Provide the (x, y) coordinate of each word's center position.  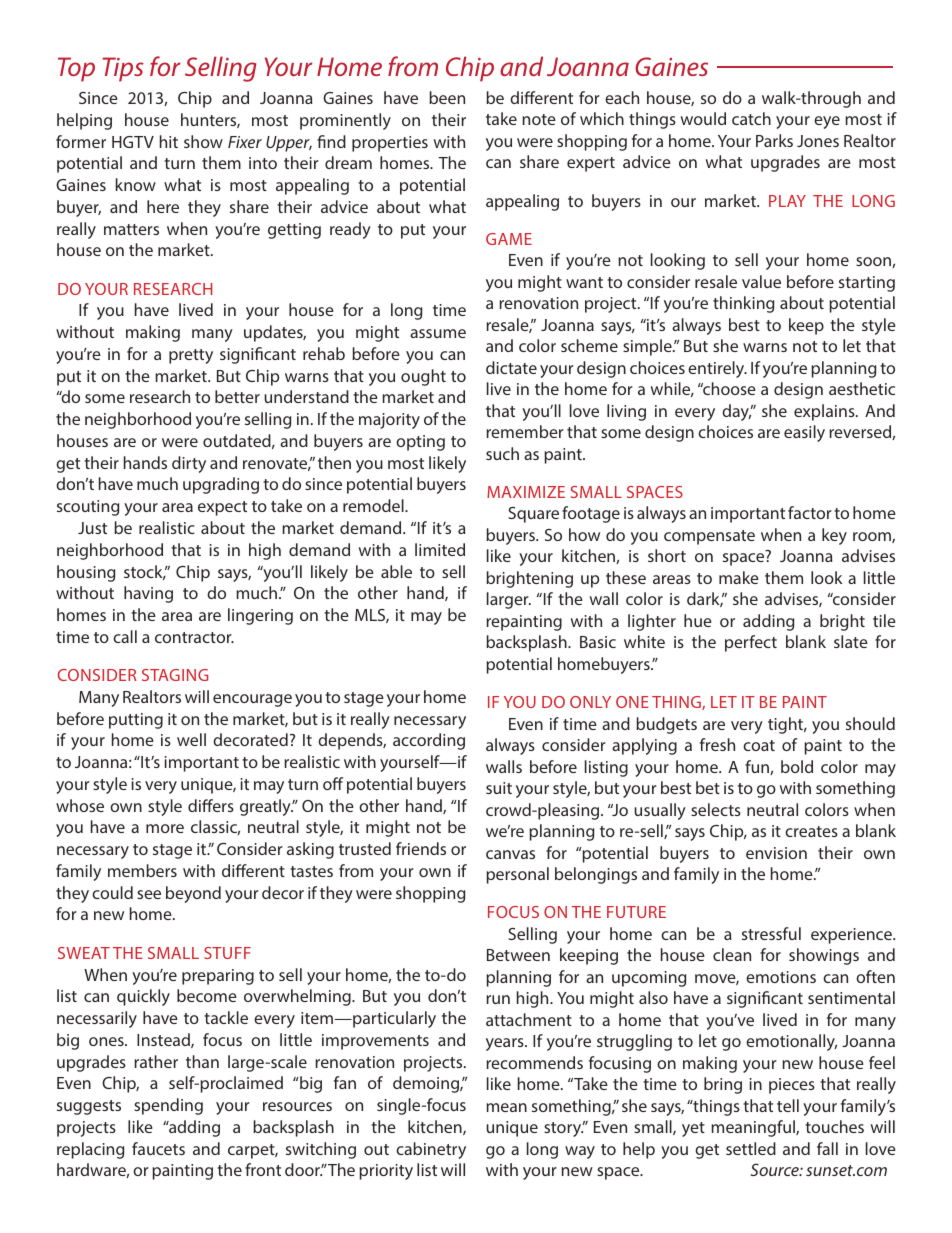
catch (751, 118)
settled (751, 1148)
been (447, 97)
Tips (123, 69)
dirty (189, 464)
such (502, 453)
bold (797, 766)
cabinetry (431, 1150)
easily (804, 433)
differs (211, 805)
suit (499, 788)
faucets (158, 1148)
